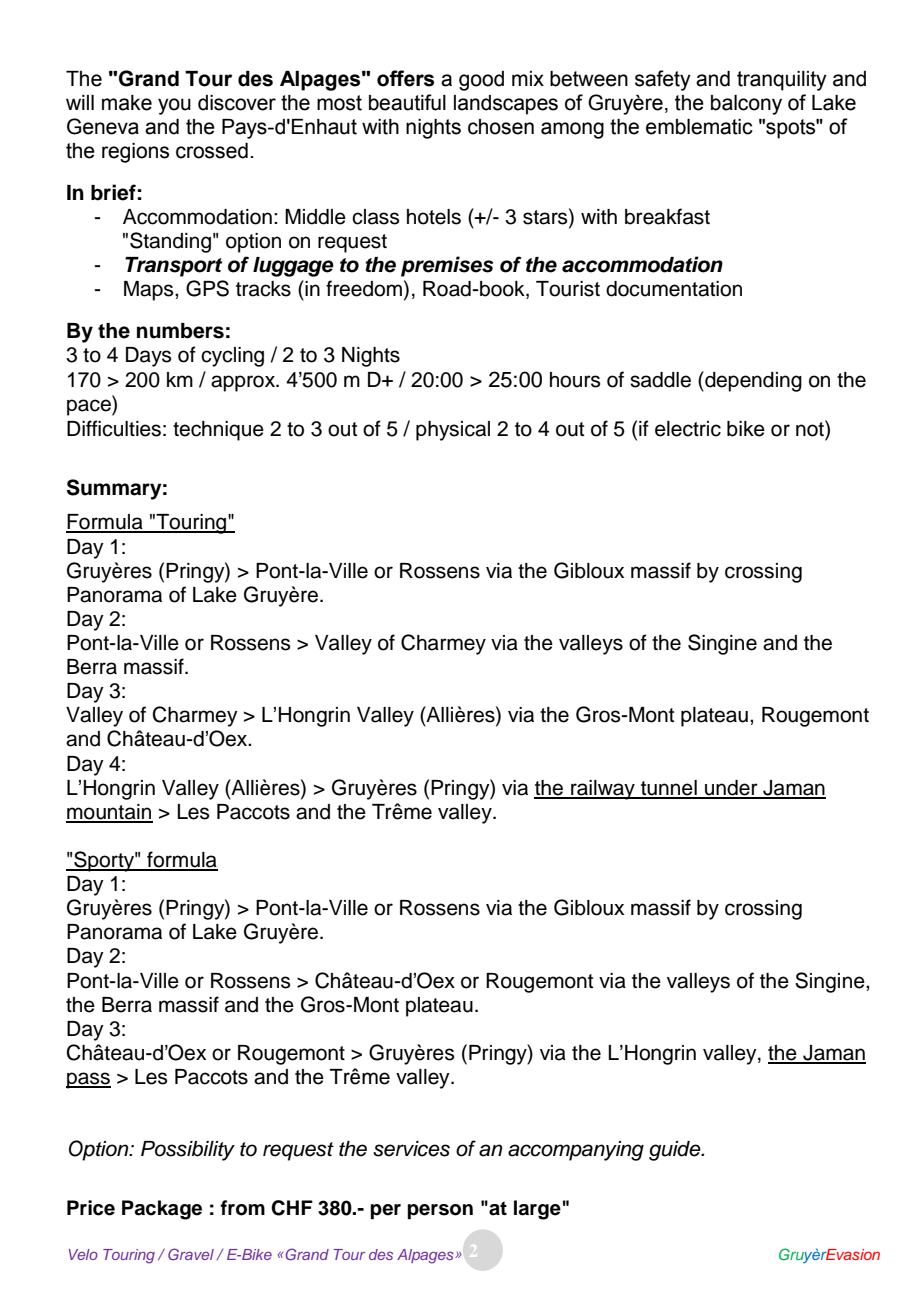 This screenshot has width=924, height=1308. What do you see at coordinates (731, 789) in the screenshot?
I see `under` at bounding box center [731, 789].
